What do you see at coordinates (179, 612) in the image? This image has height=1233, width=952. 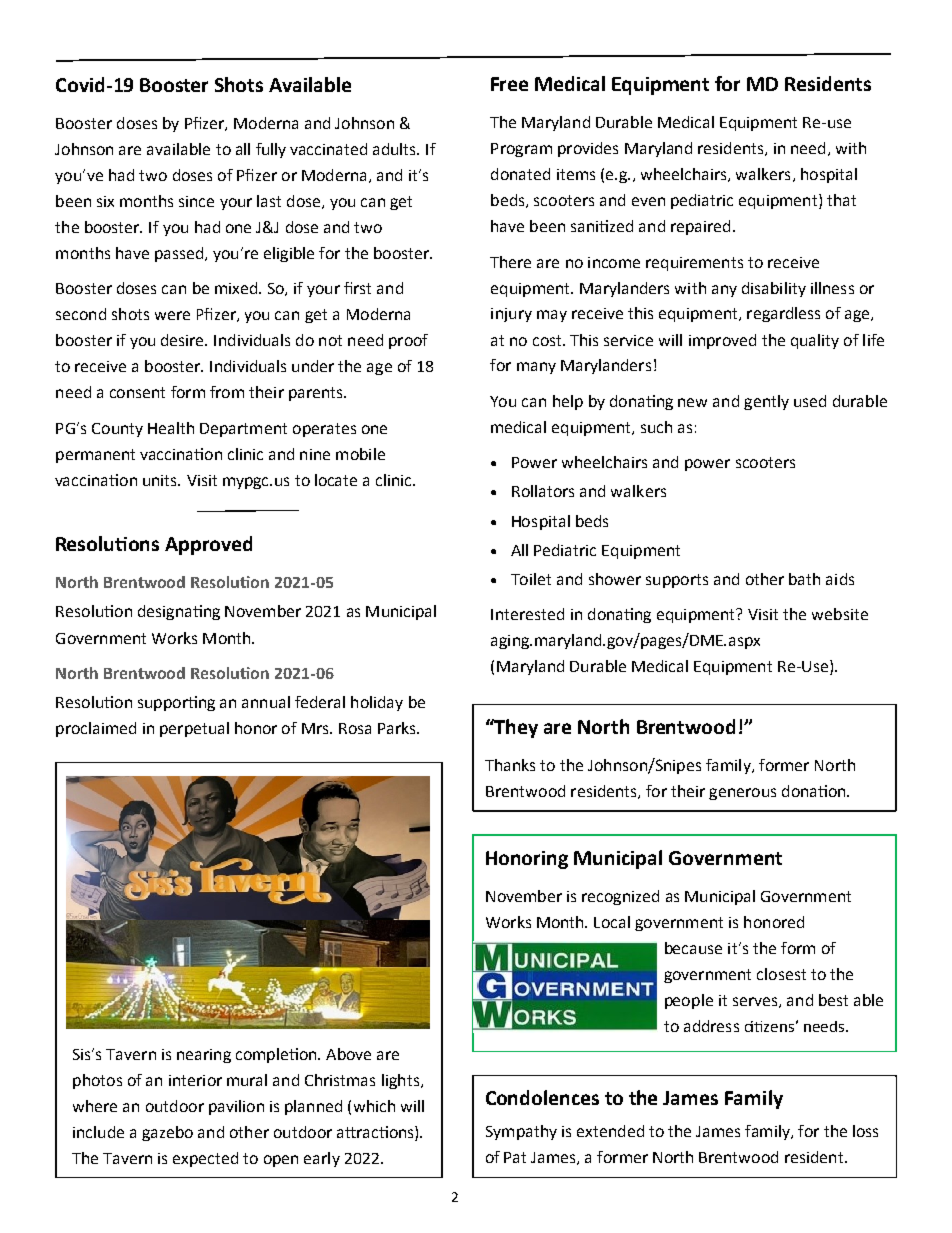 I see `designating` at bounding box center [179, 612].
